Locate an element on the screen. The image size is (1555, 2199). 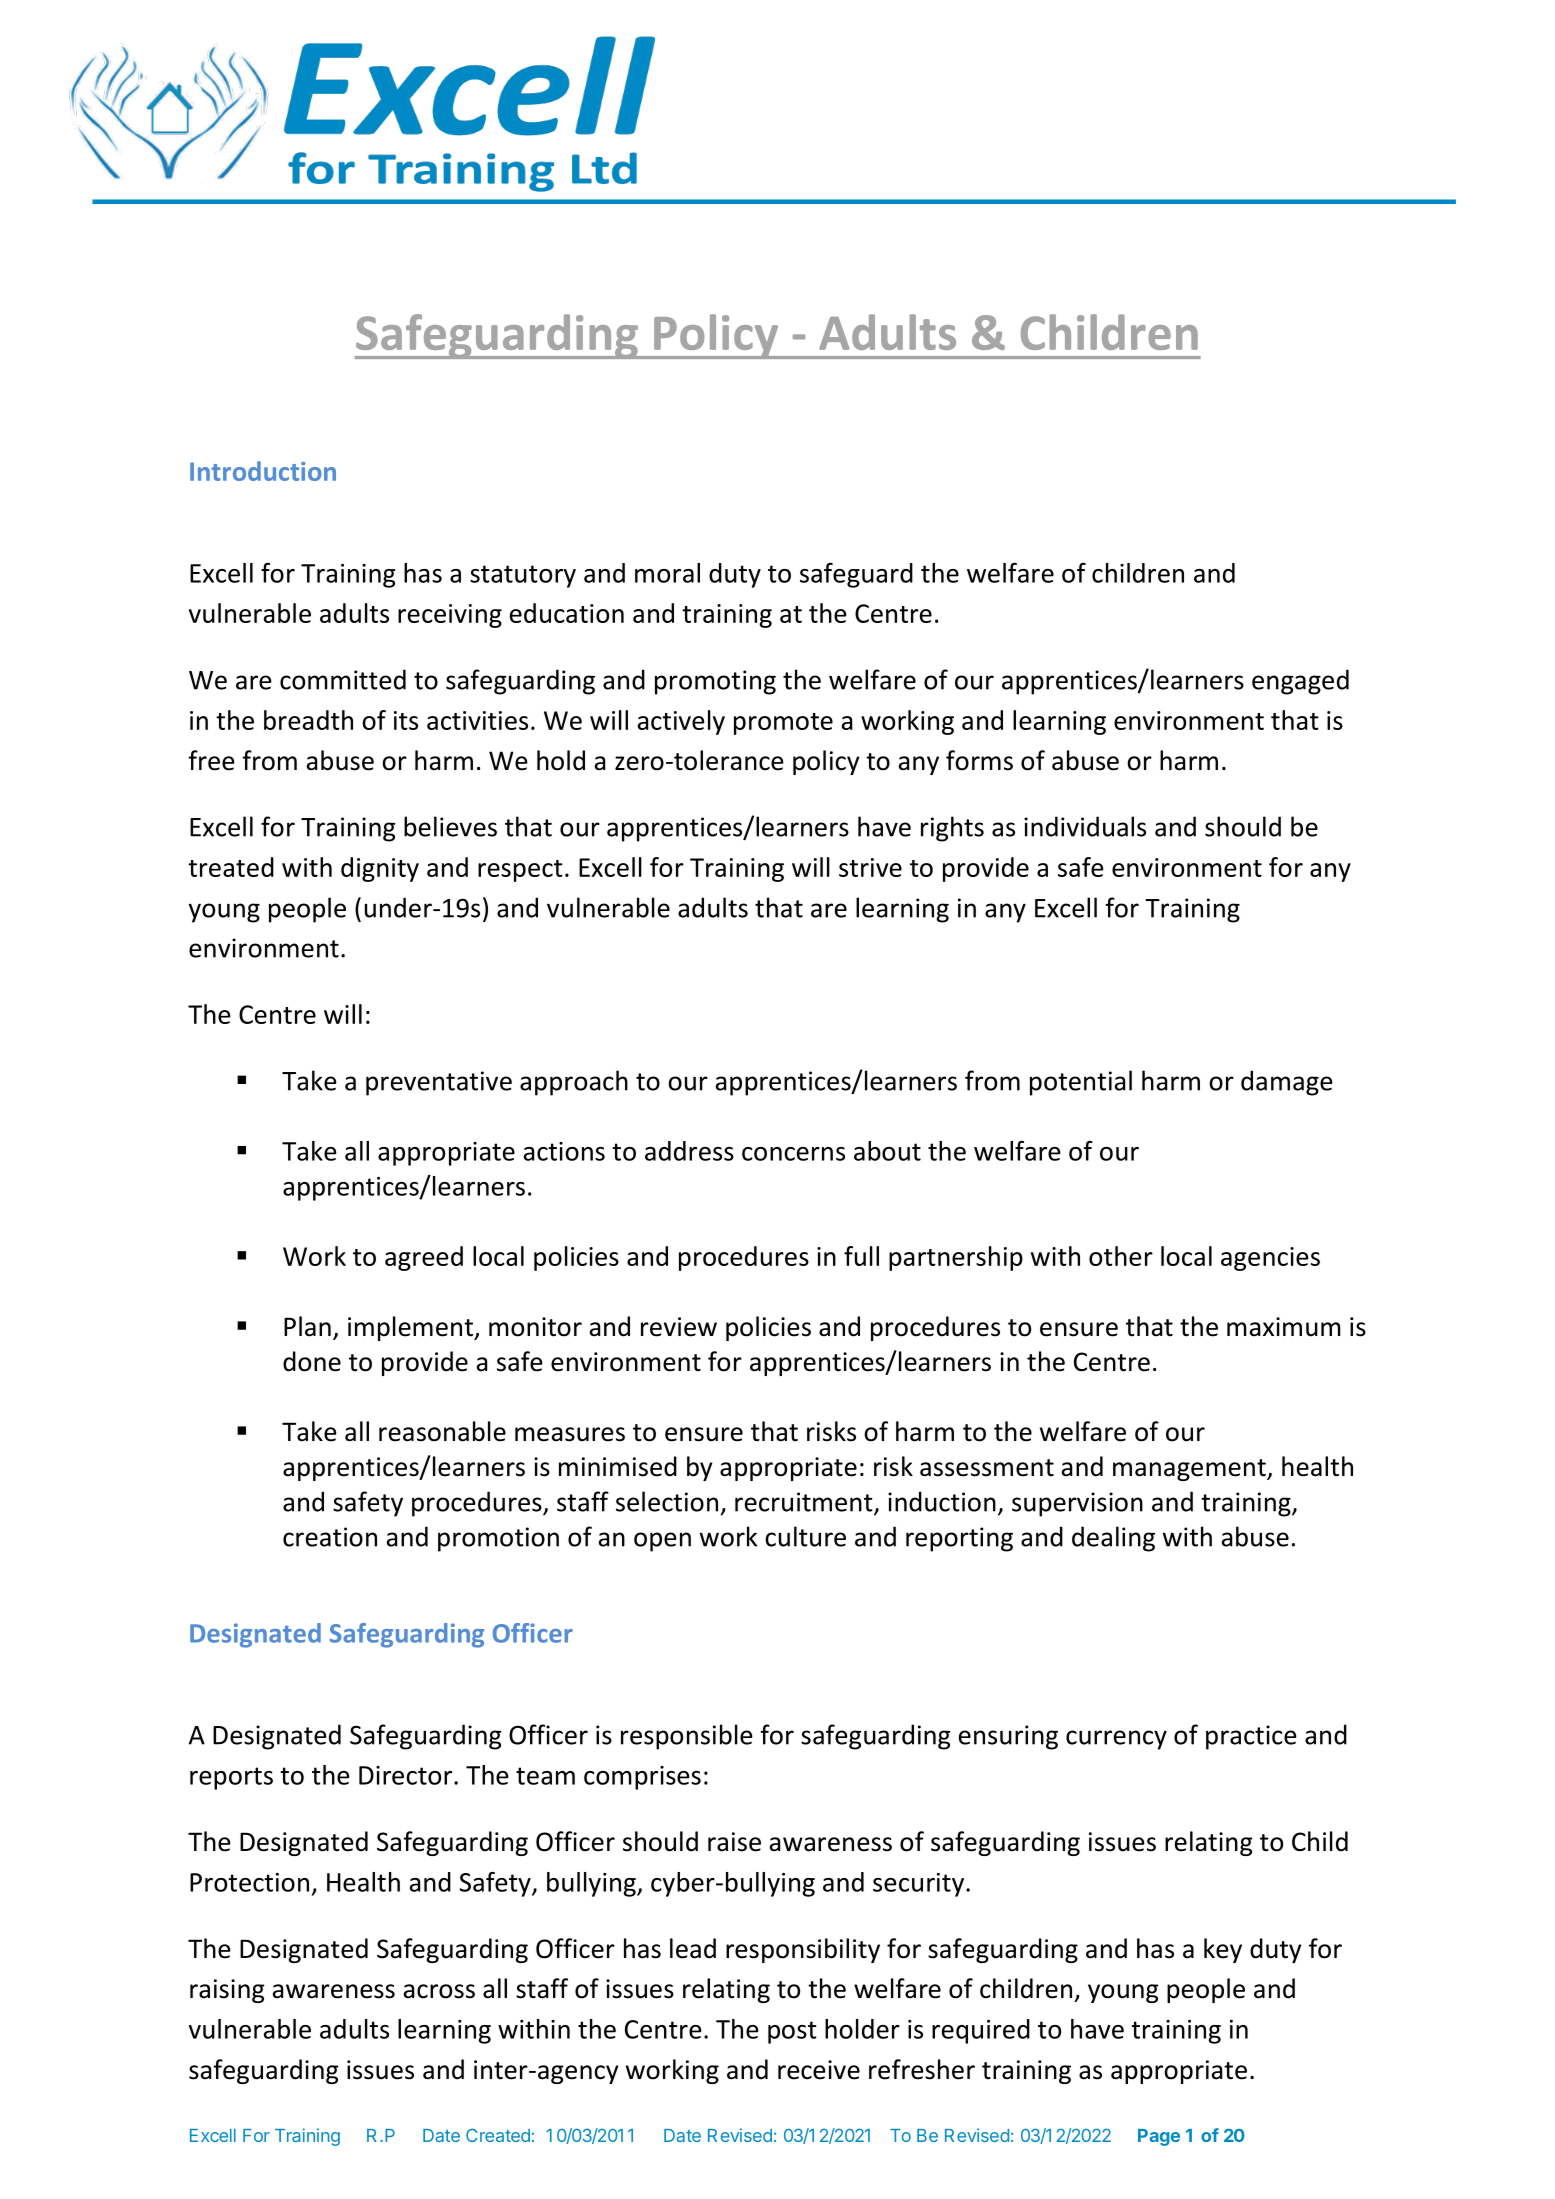
currency is located at coordinates (1116, 1740).
